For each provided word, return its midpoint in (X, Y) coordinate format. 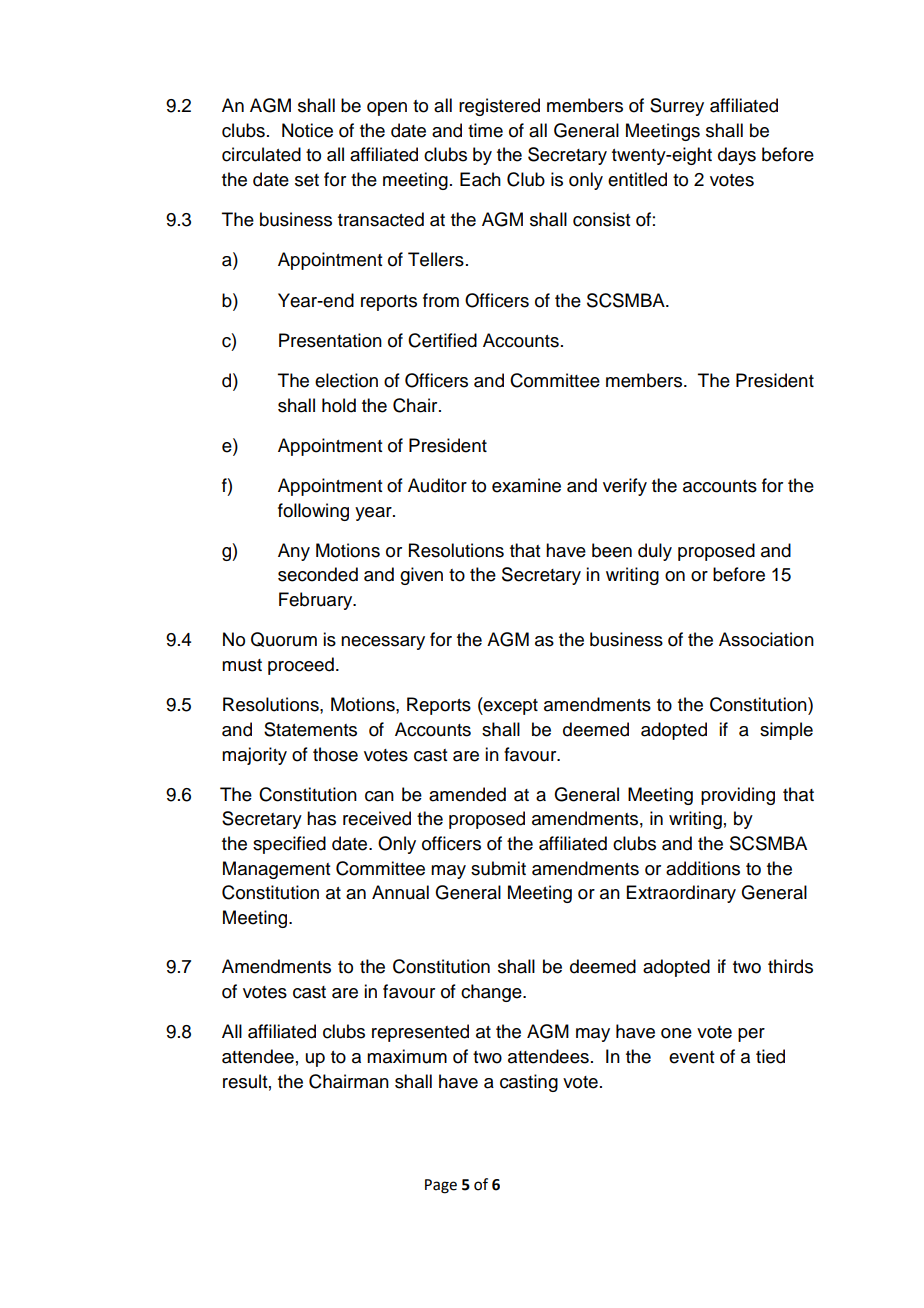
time (485, 130)
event (691, 1057)
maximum (407, 1056)
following (313, 512)
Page (441, 1186)
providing (738, 796)
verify (625, 487)
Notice (307, 130)
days (737, 156)
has (321, 818)
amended (467, 794)
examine (526, 485)
